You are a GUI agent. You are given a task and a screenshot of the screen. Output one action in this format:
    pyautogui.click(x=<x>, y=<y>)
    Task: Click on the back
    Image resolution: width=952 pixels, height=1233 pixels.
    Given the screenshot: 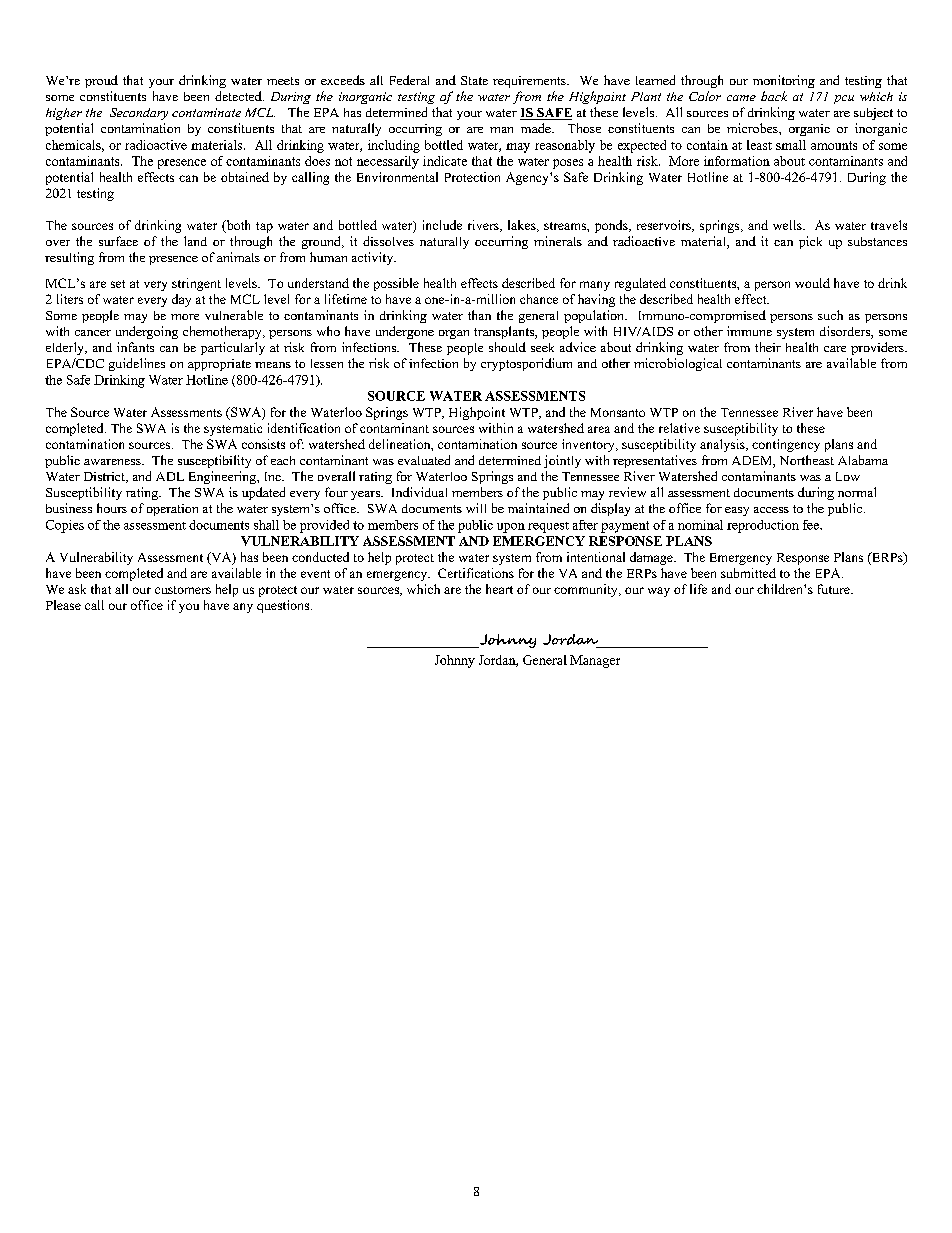 What is the action you would take?
    pyautogui.click(x=774, y=96)
